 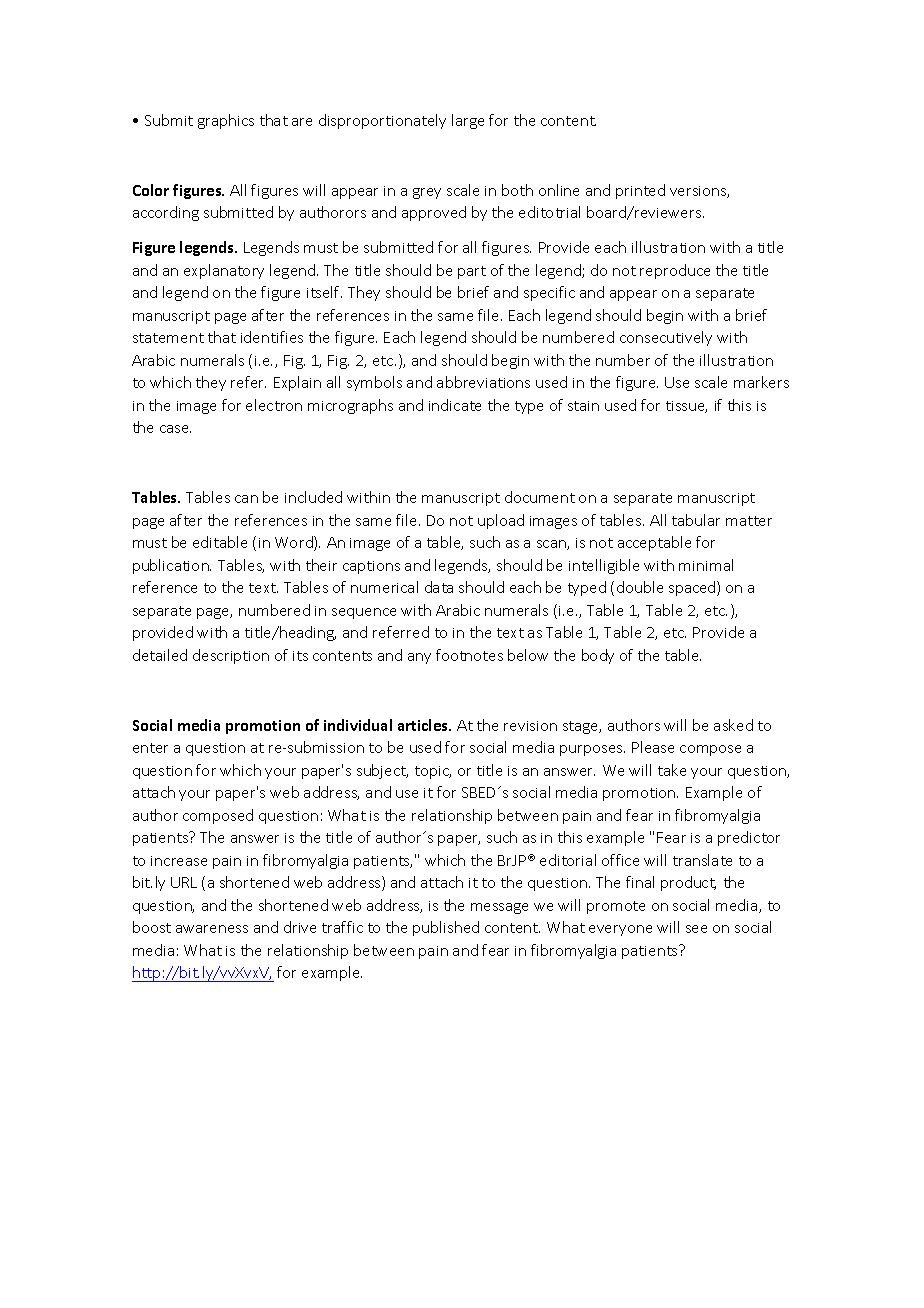 I want to click on large, so click(x=468, y=121).
